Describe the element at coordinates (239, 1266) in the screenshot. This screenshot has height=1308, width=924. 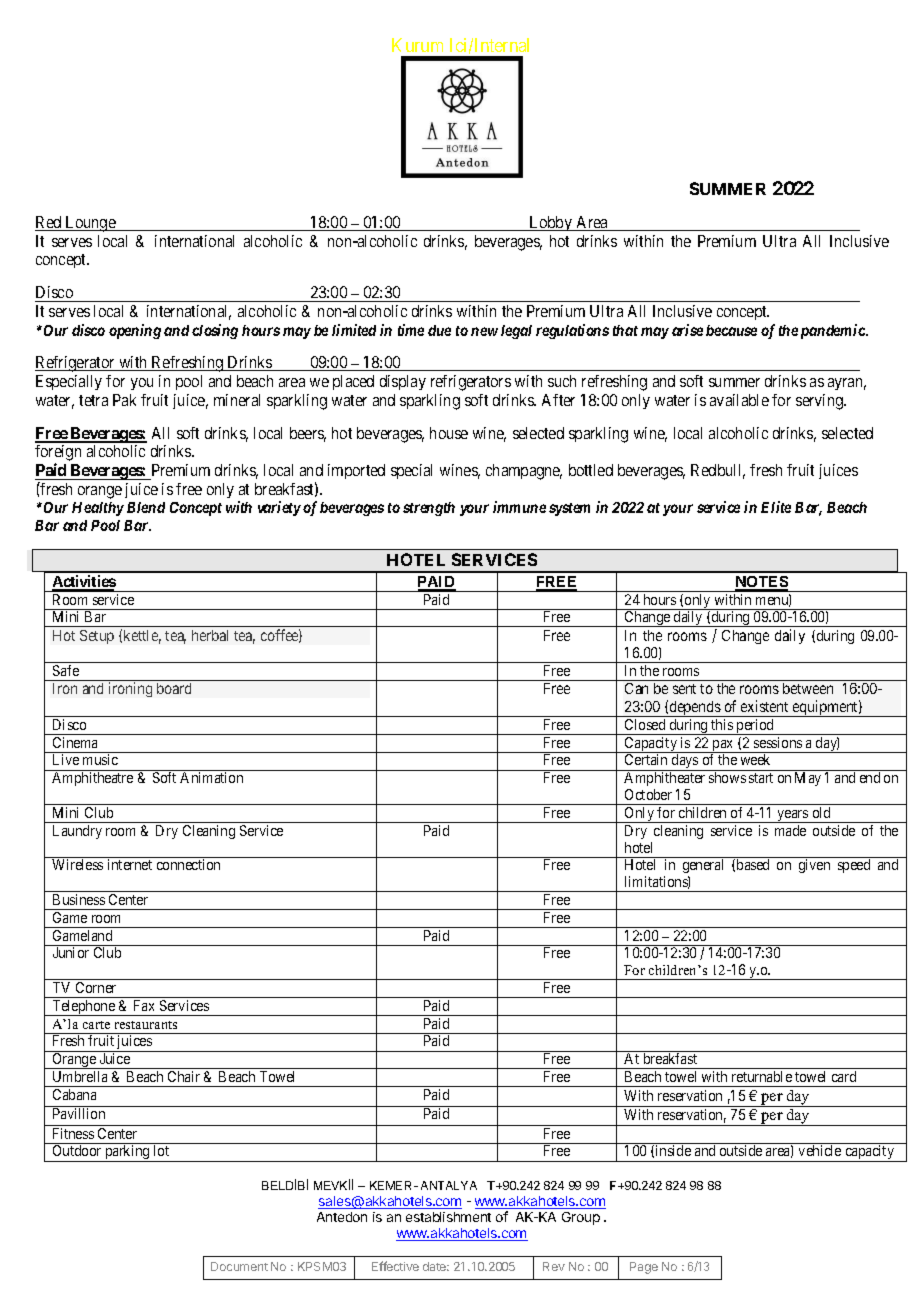
I see `Document` at that location.
